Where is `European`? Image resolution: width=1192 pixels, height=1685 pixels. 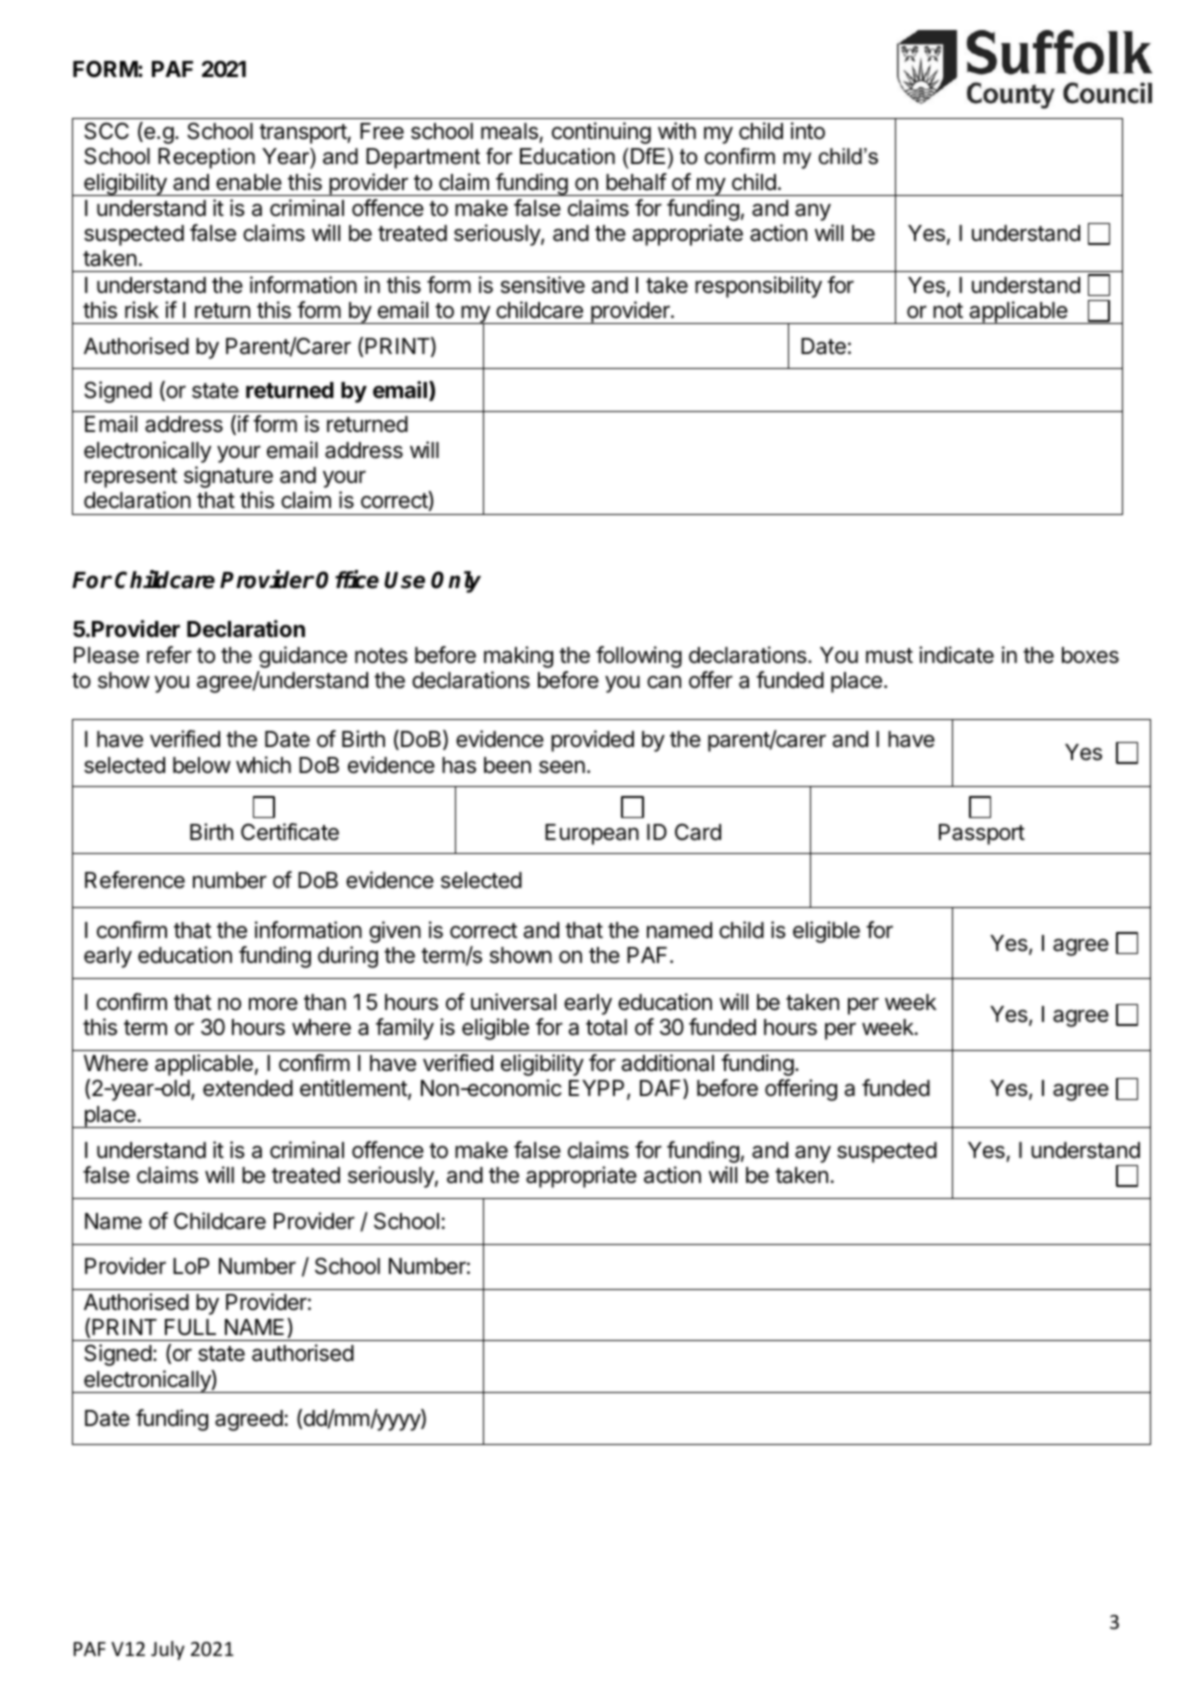
European is located at coordinates (592, 834).
